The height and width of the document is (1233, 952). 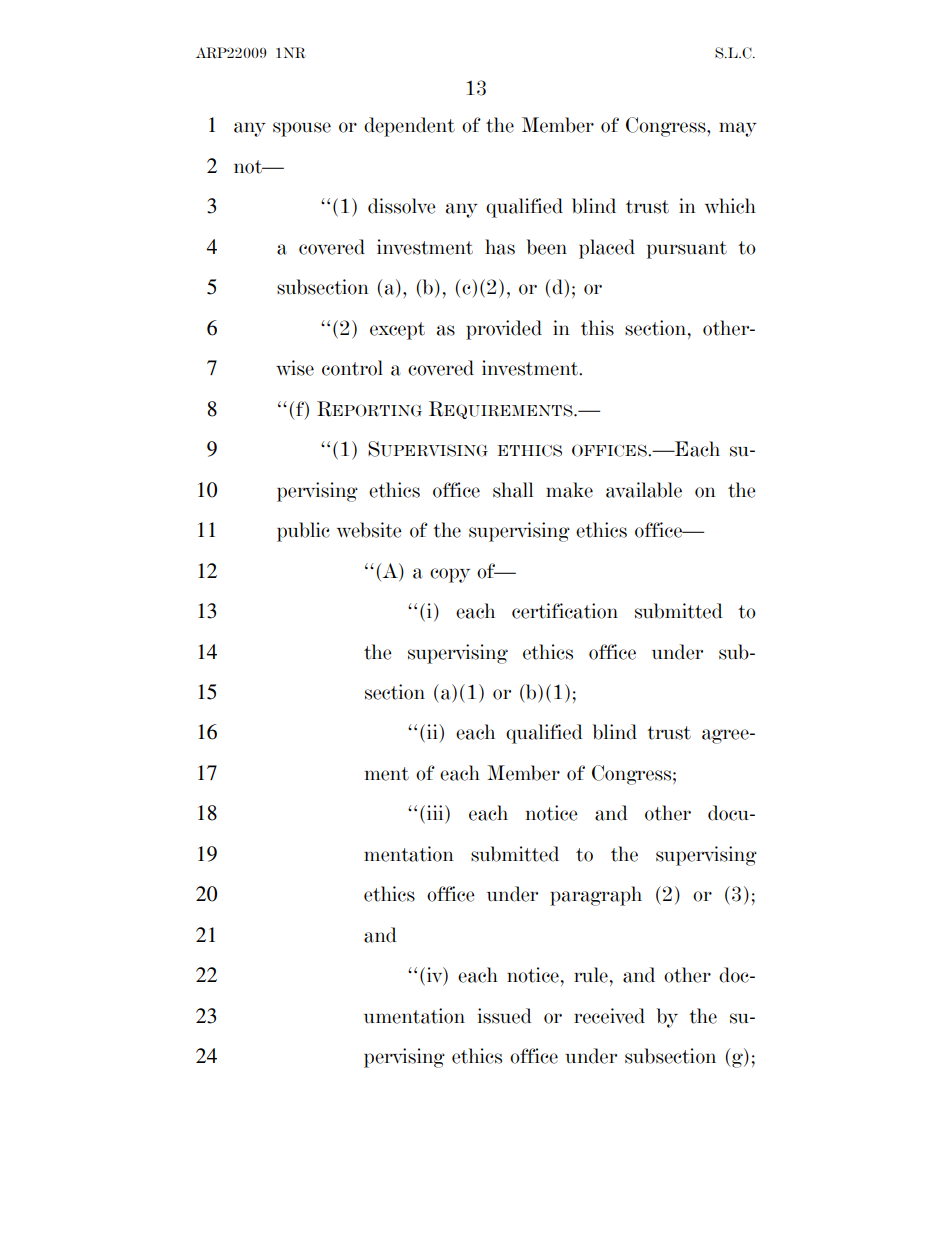 I want to click on iii, so click(x=436, y=812).
